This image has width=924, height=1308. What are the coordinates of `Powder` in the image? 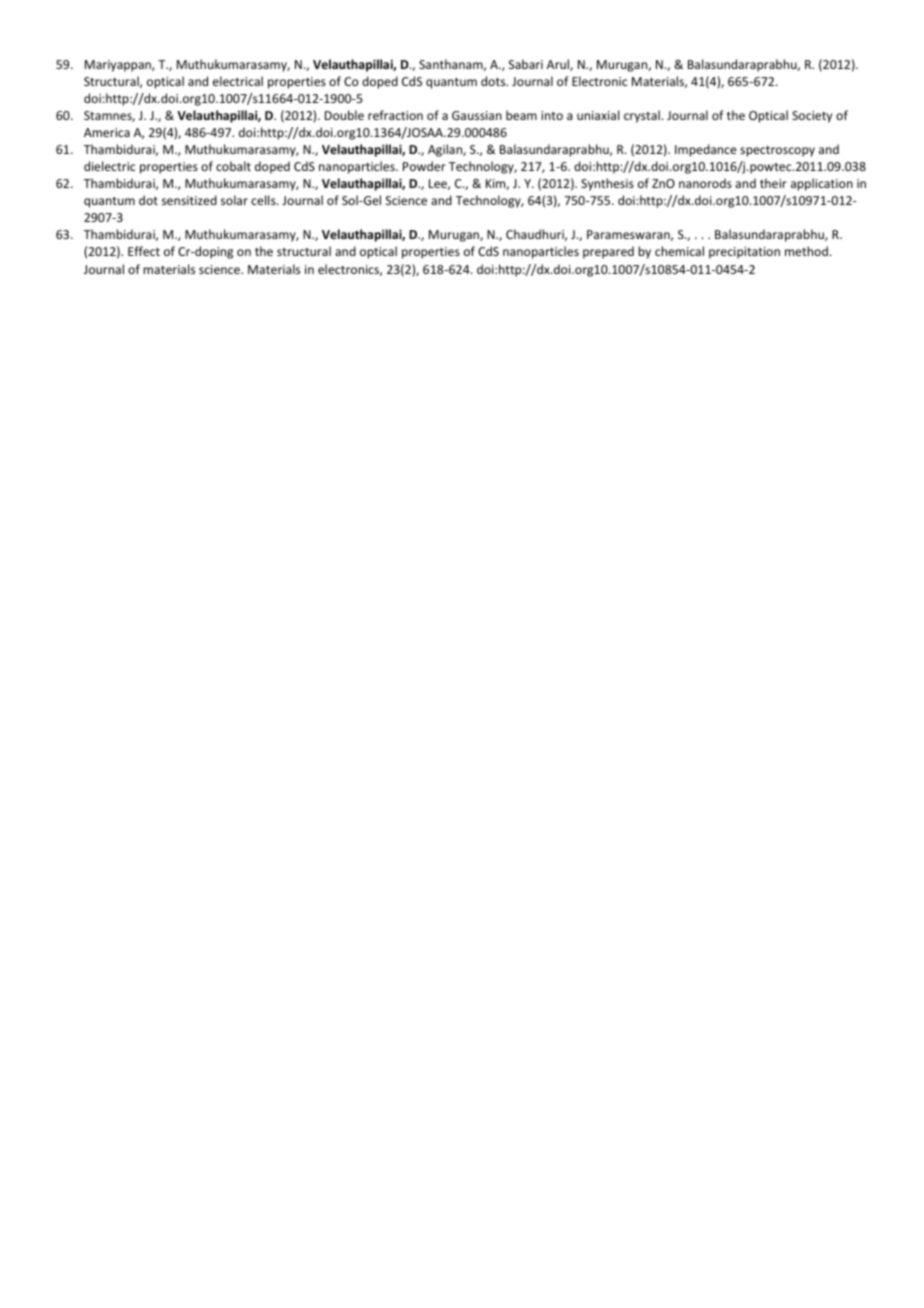 It's located at (424, 166).
